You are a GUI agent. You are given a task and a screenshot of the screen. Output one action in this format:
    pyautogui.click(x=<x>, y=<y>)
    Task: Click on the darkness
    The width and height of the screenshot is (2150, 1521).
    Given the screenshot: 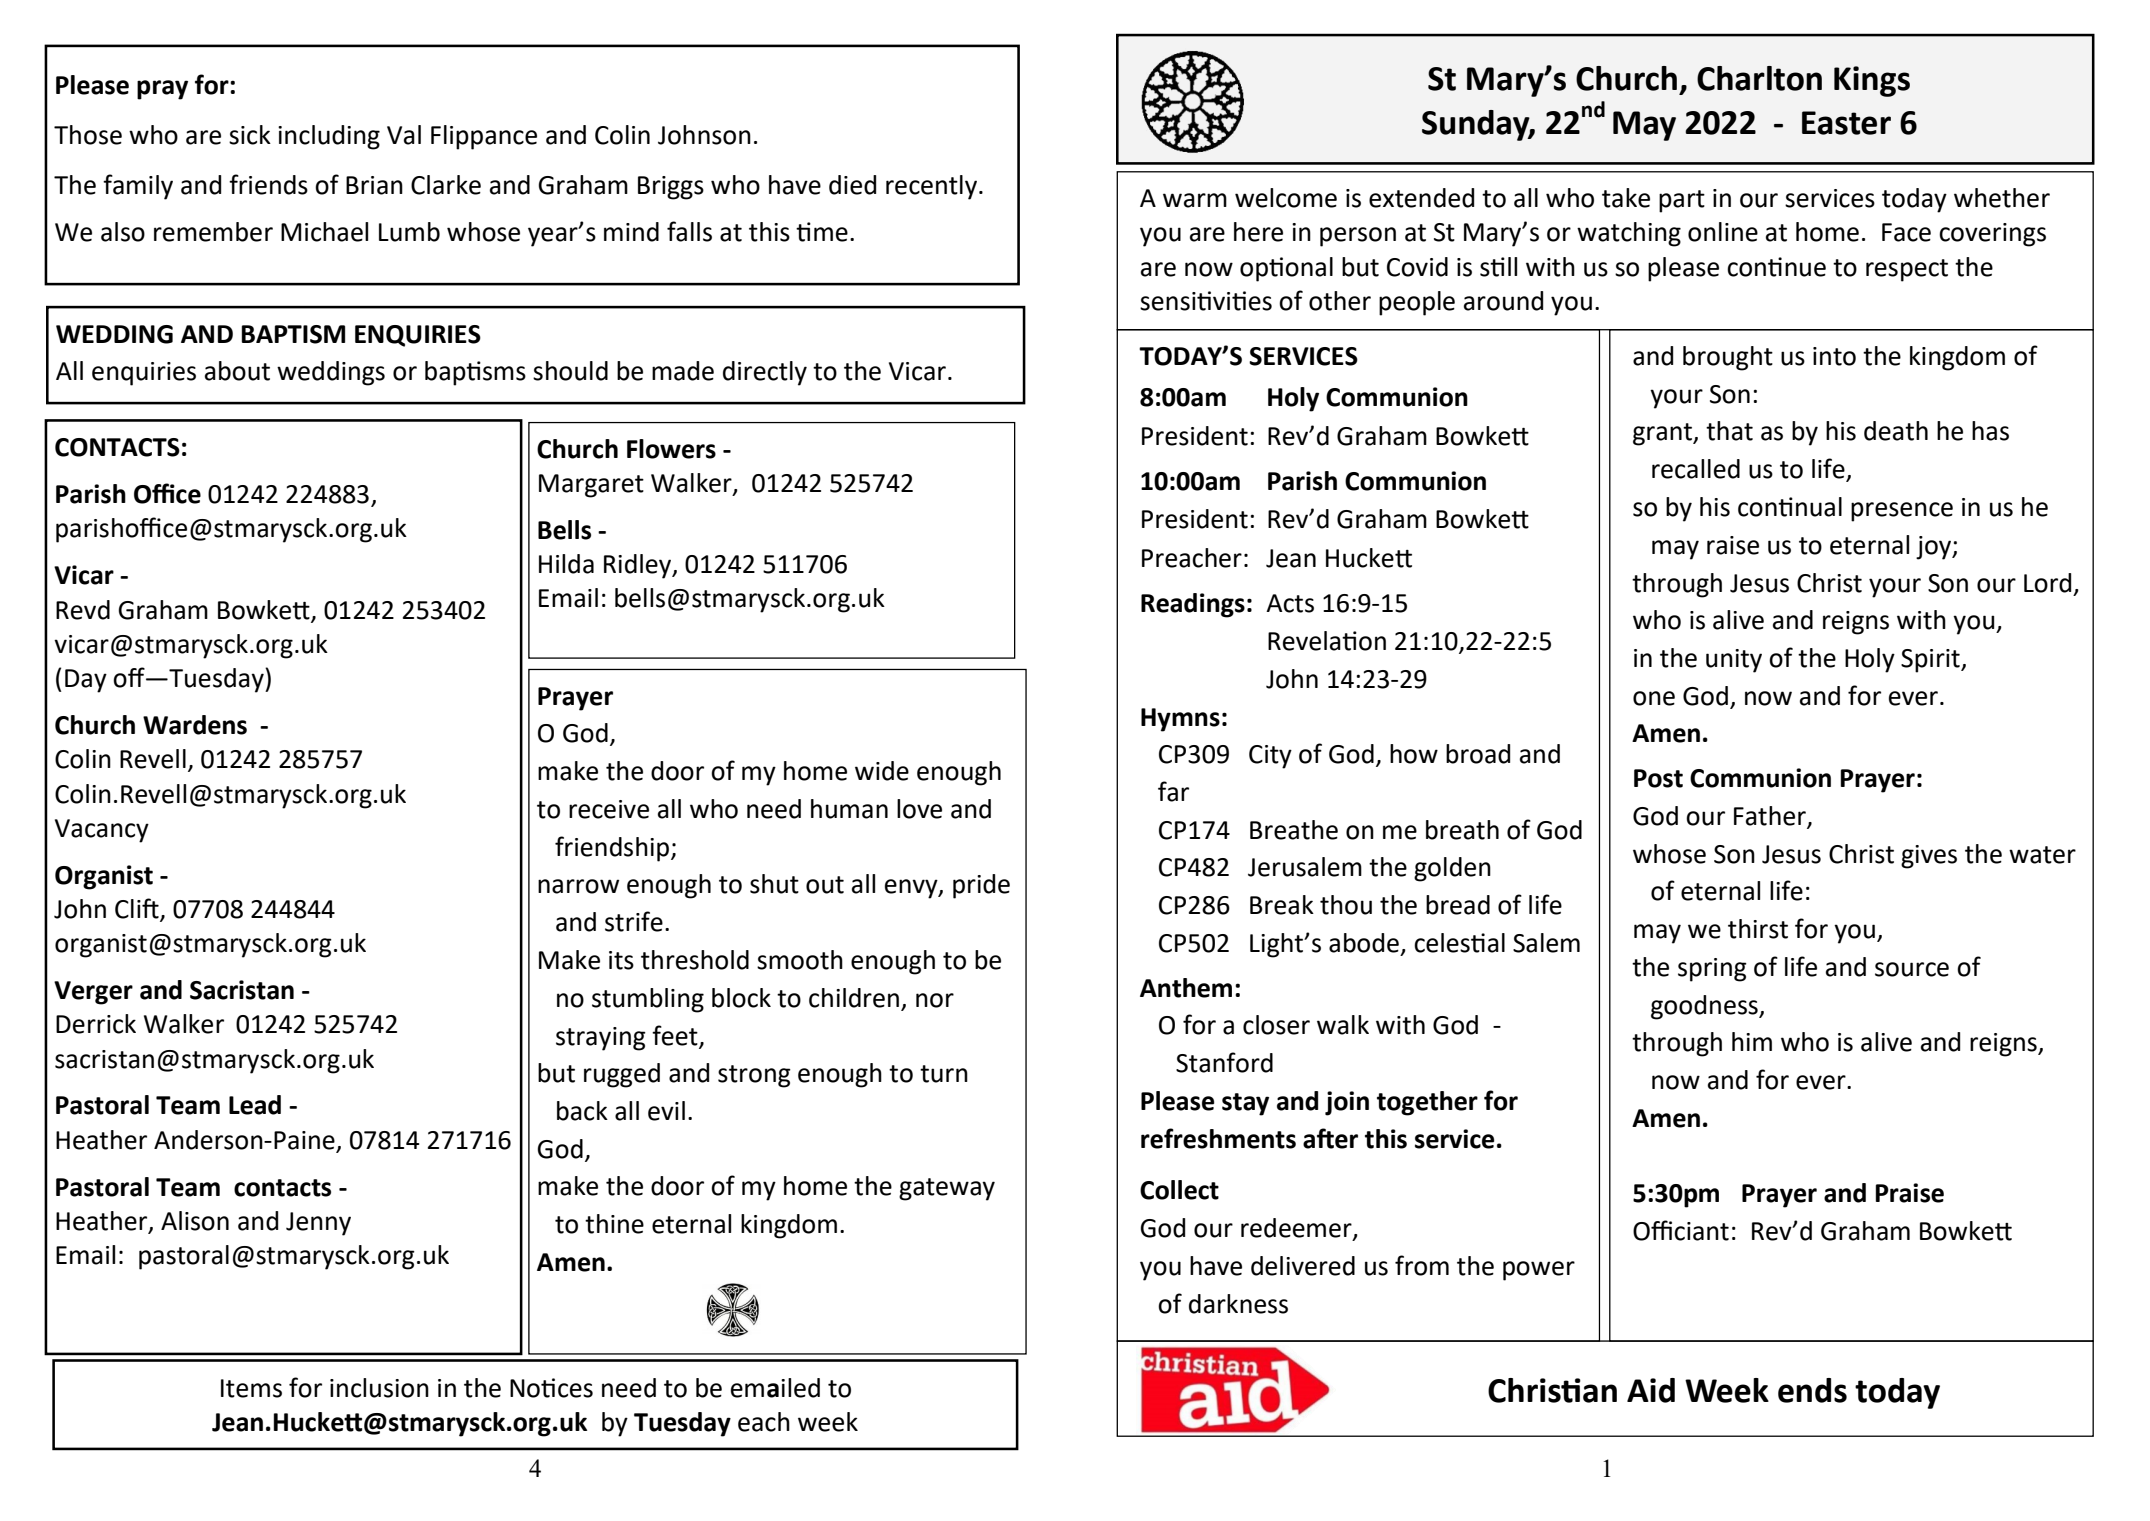 What is the action you would take?
    pyautogui.click(x=1238, y=1304)
